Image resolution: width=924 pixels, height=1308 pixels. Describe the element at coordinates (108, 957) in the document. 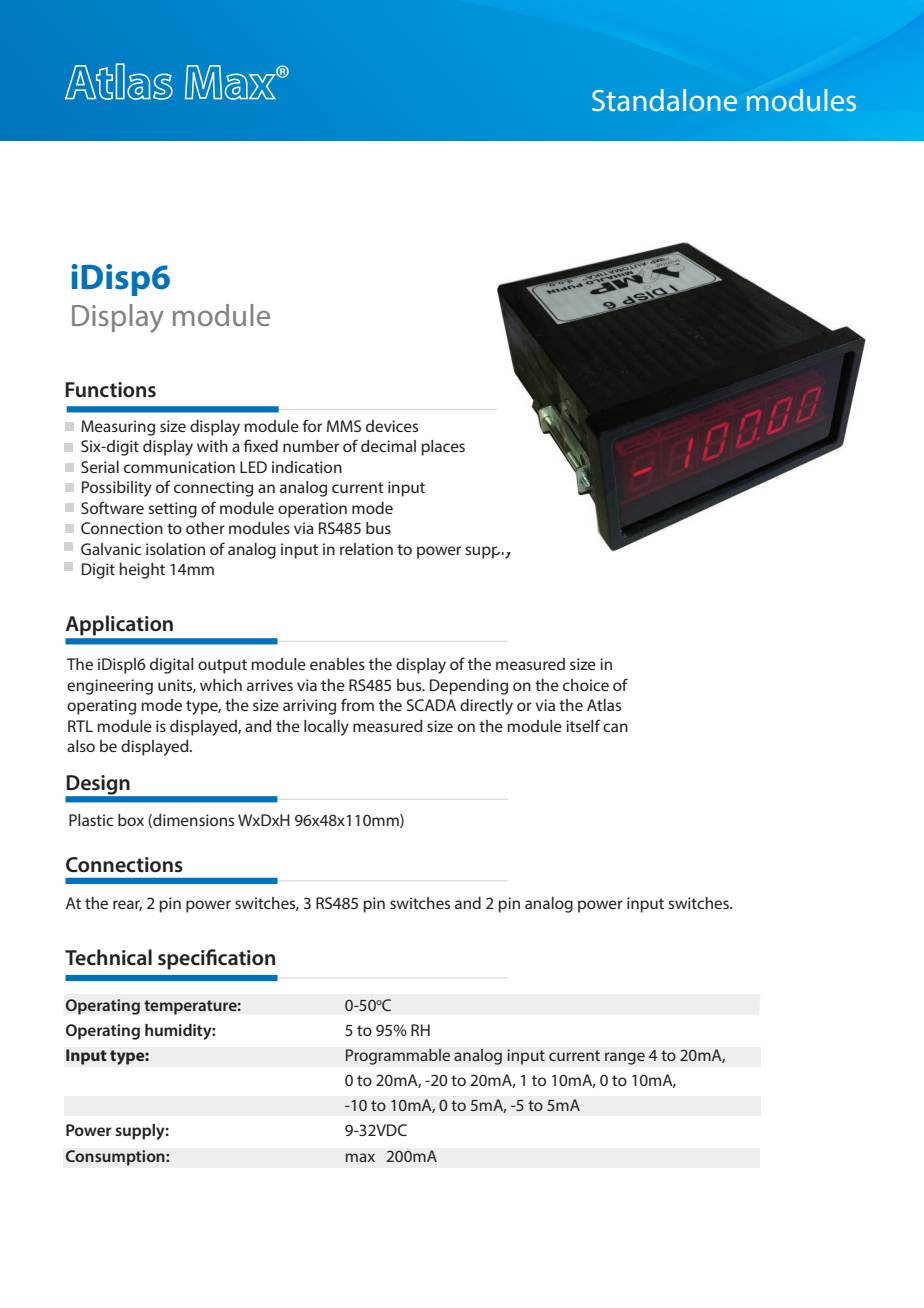

I see `Technical` at that location.
